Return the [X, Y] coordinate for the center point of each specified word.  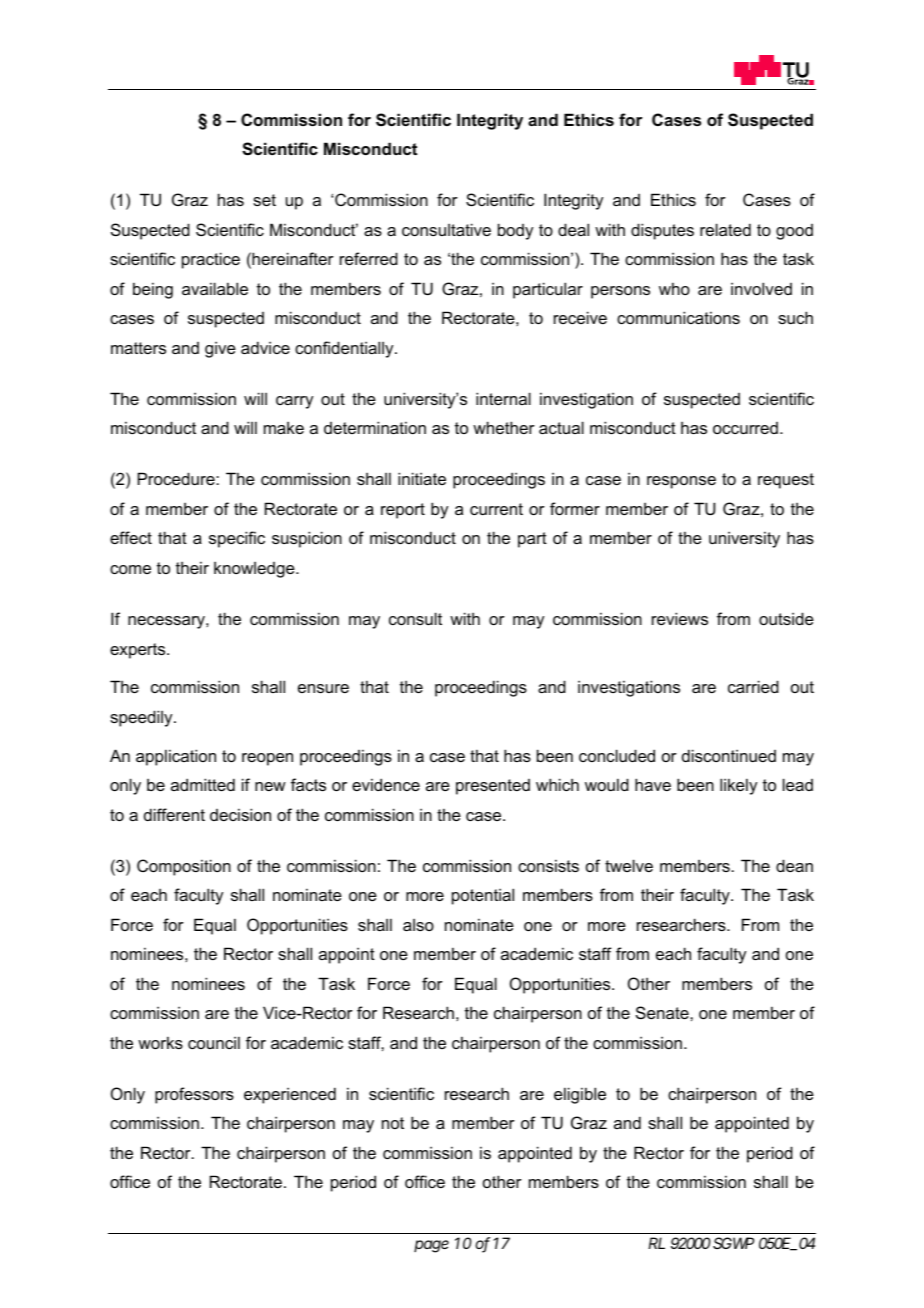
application [176, 757]
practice [211, 260]
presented [493, 787]
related [725, 229]
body [515, 231]
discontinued [729, 755]
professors [194, 1095]
